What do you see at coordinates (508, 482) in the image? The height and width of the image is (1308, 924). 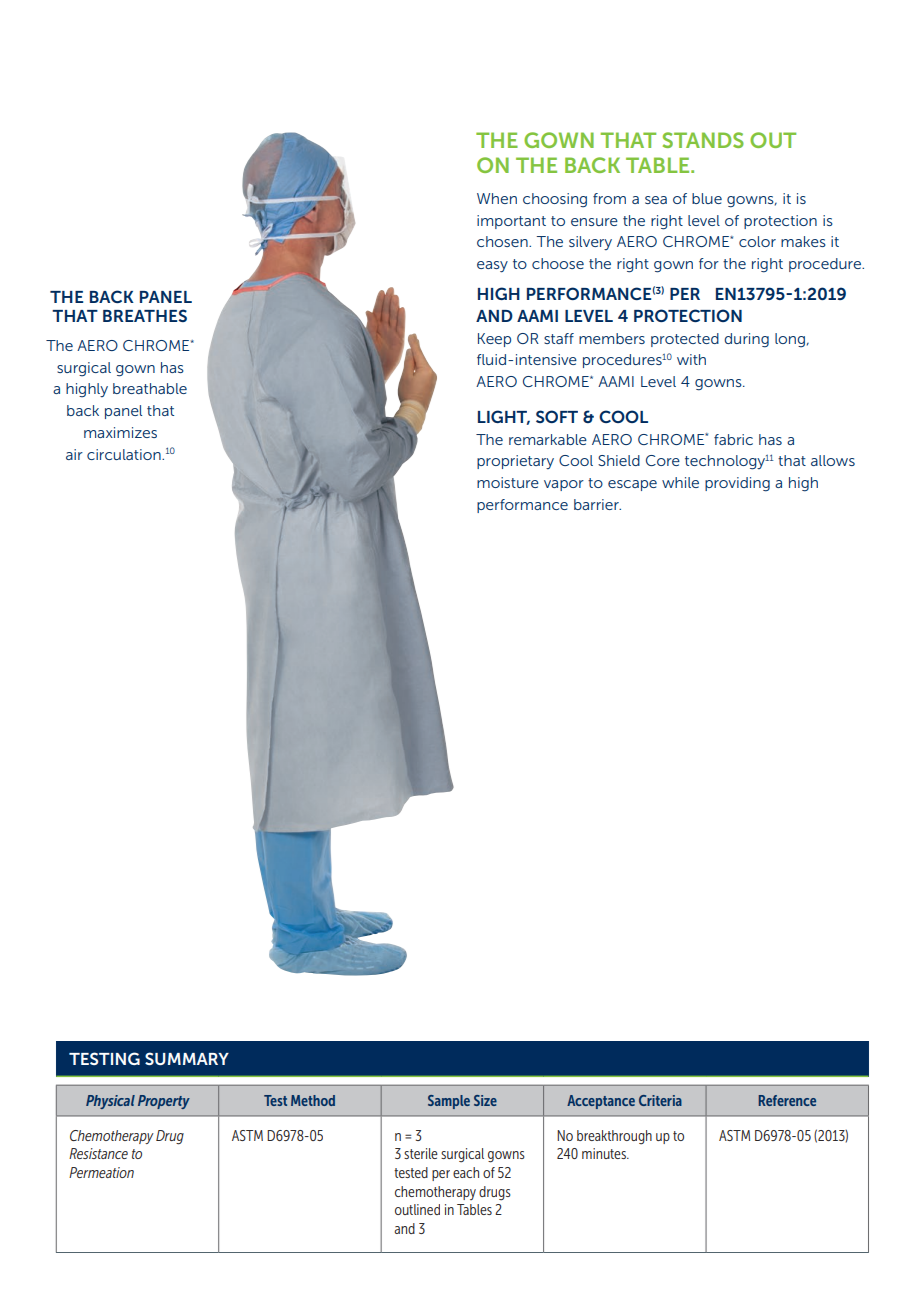 I see `moisture` at bounding box center [508, 482].
